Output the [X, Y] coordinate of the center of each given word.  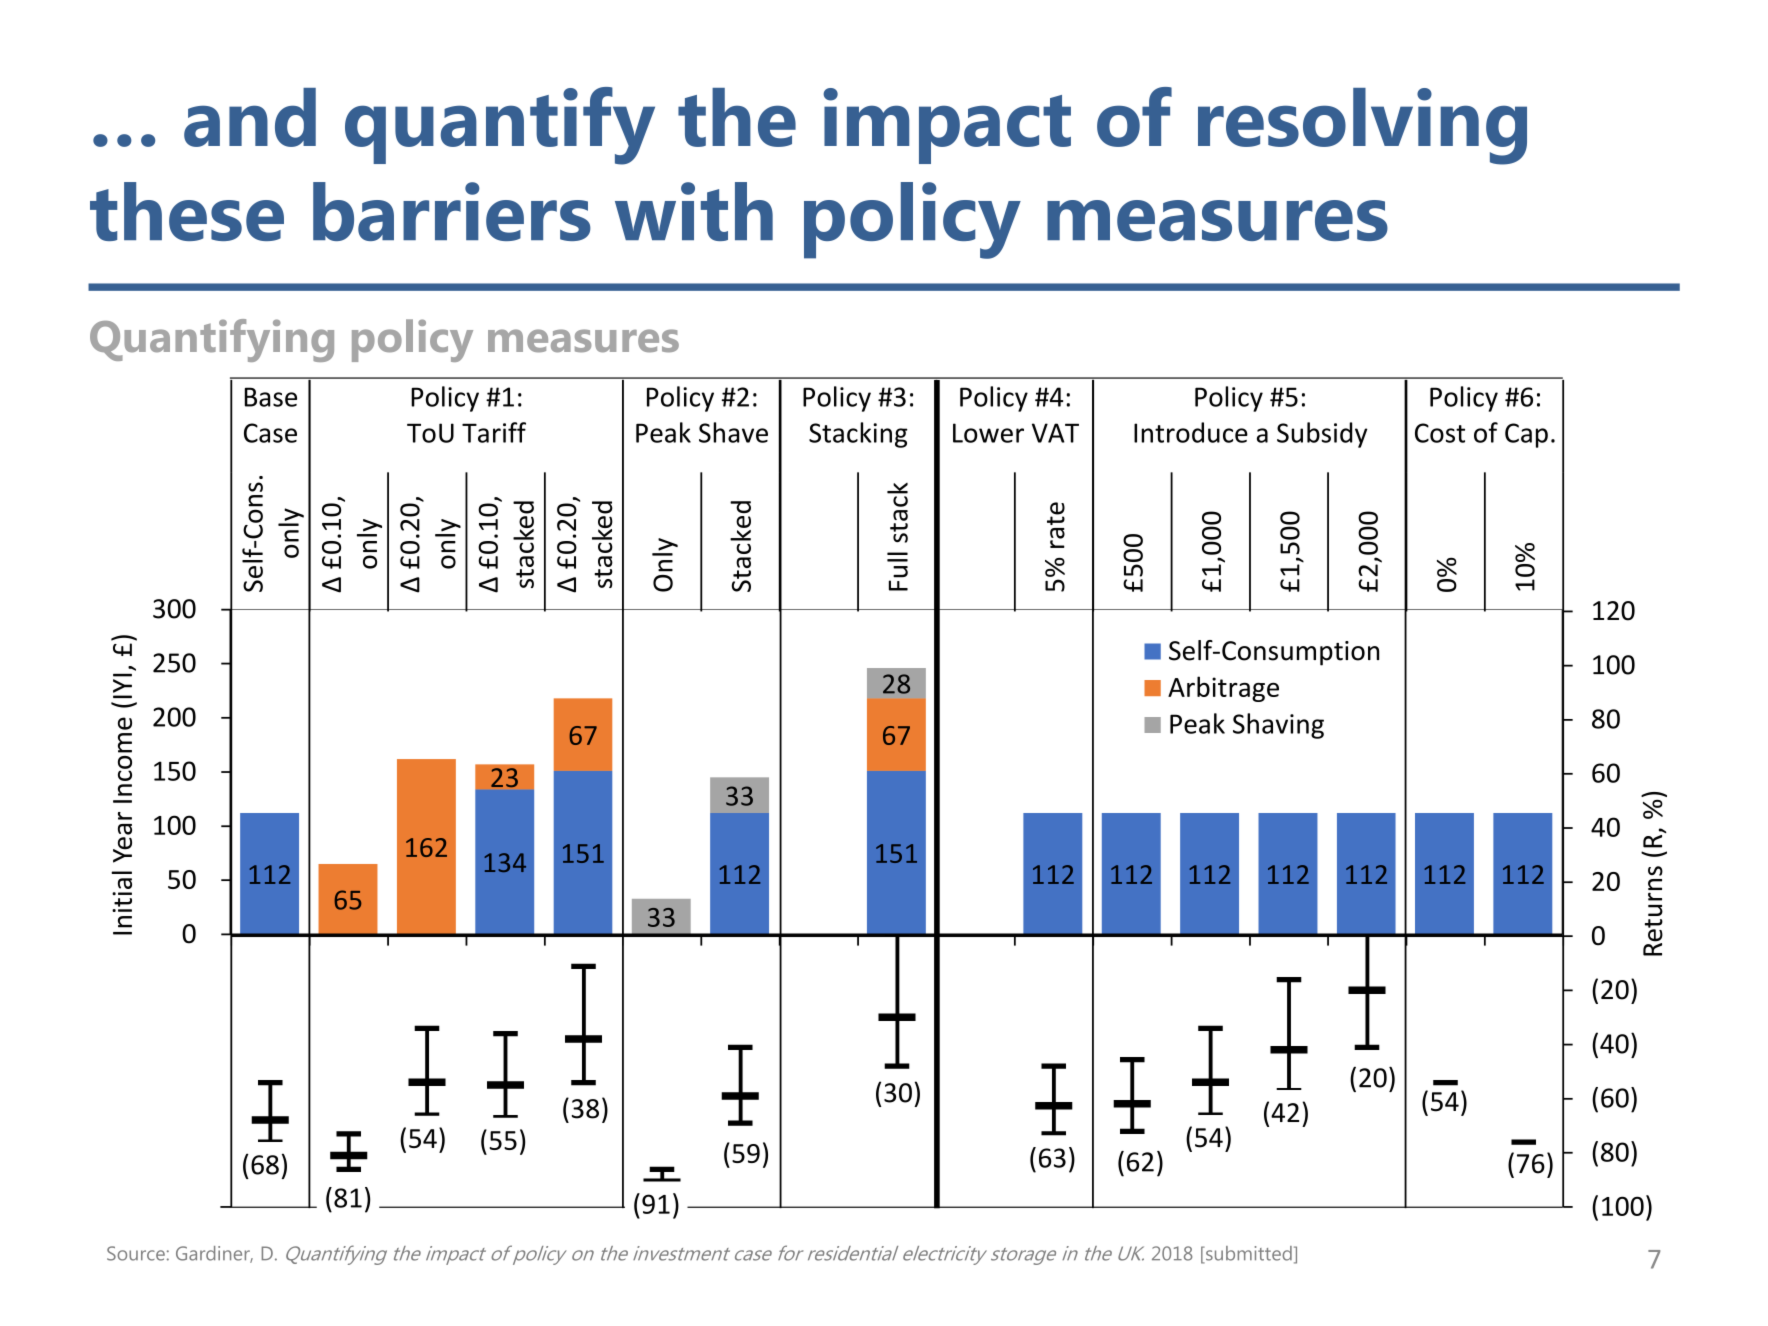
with [694, 211]
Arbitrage [1223, 689]
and [250, 117]
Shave [733, 432]
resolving [1362, 126]
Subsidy [1322, 435]
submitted [1248, 1254]
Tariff [494, 432]
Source [136, 1253]
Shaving [1278, 726]
